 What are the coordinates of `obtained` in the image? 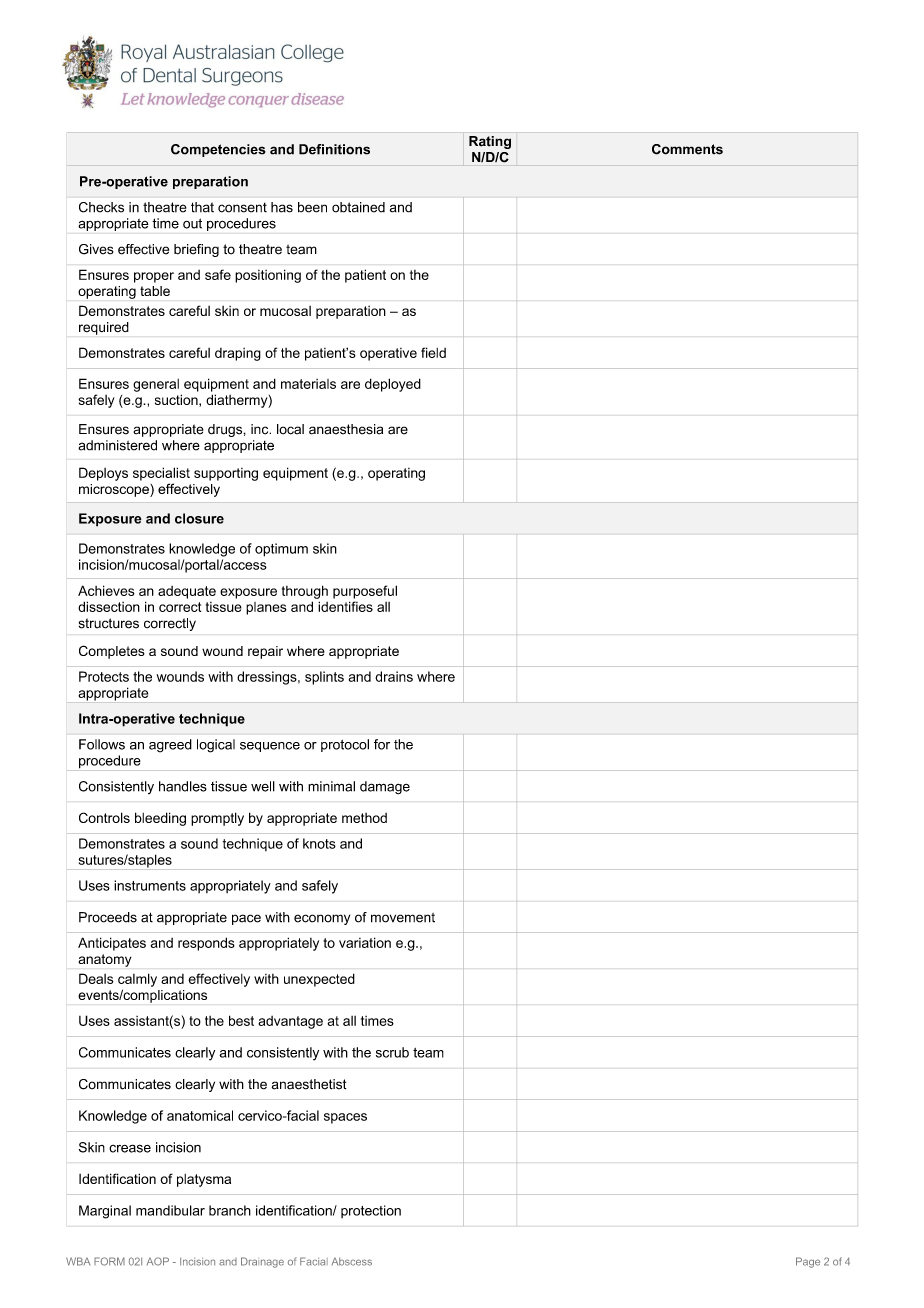 It's located at (358, 207).
